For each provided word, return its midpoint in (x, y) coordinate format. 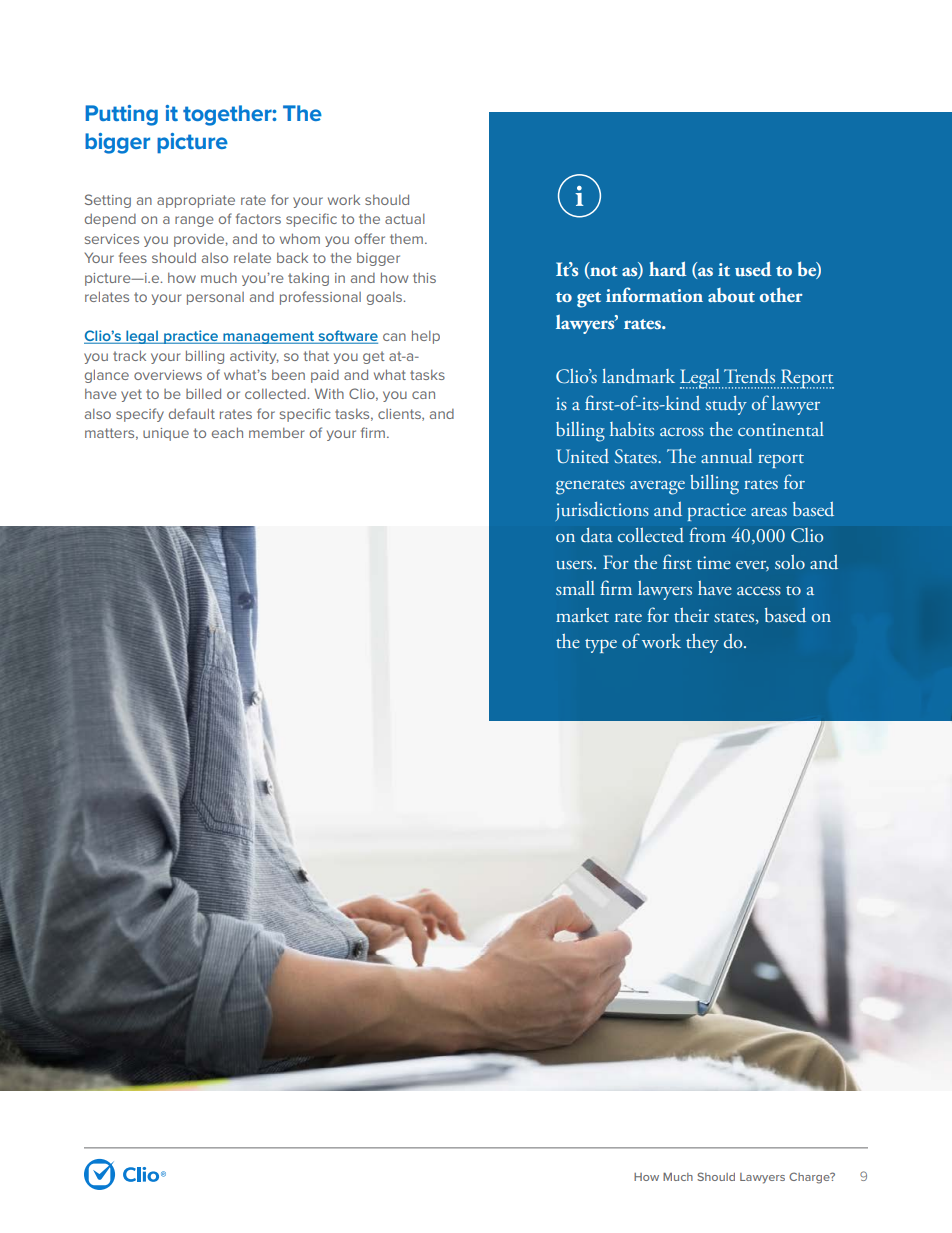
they (702, 643)
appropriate (196, 201)
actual (405, 219)
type (601, 646)
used (753, 269)
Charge (810, 1178)
